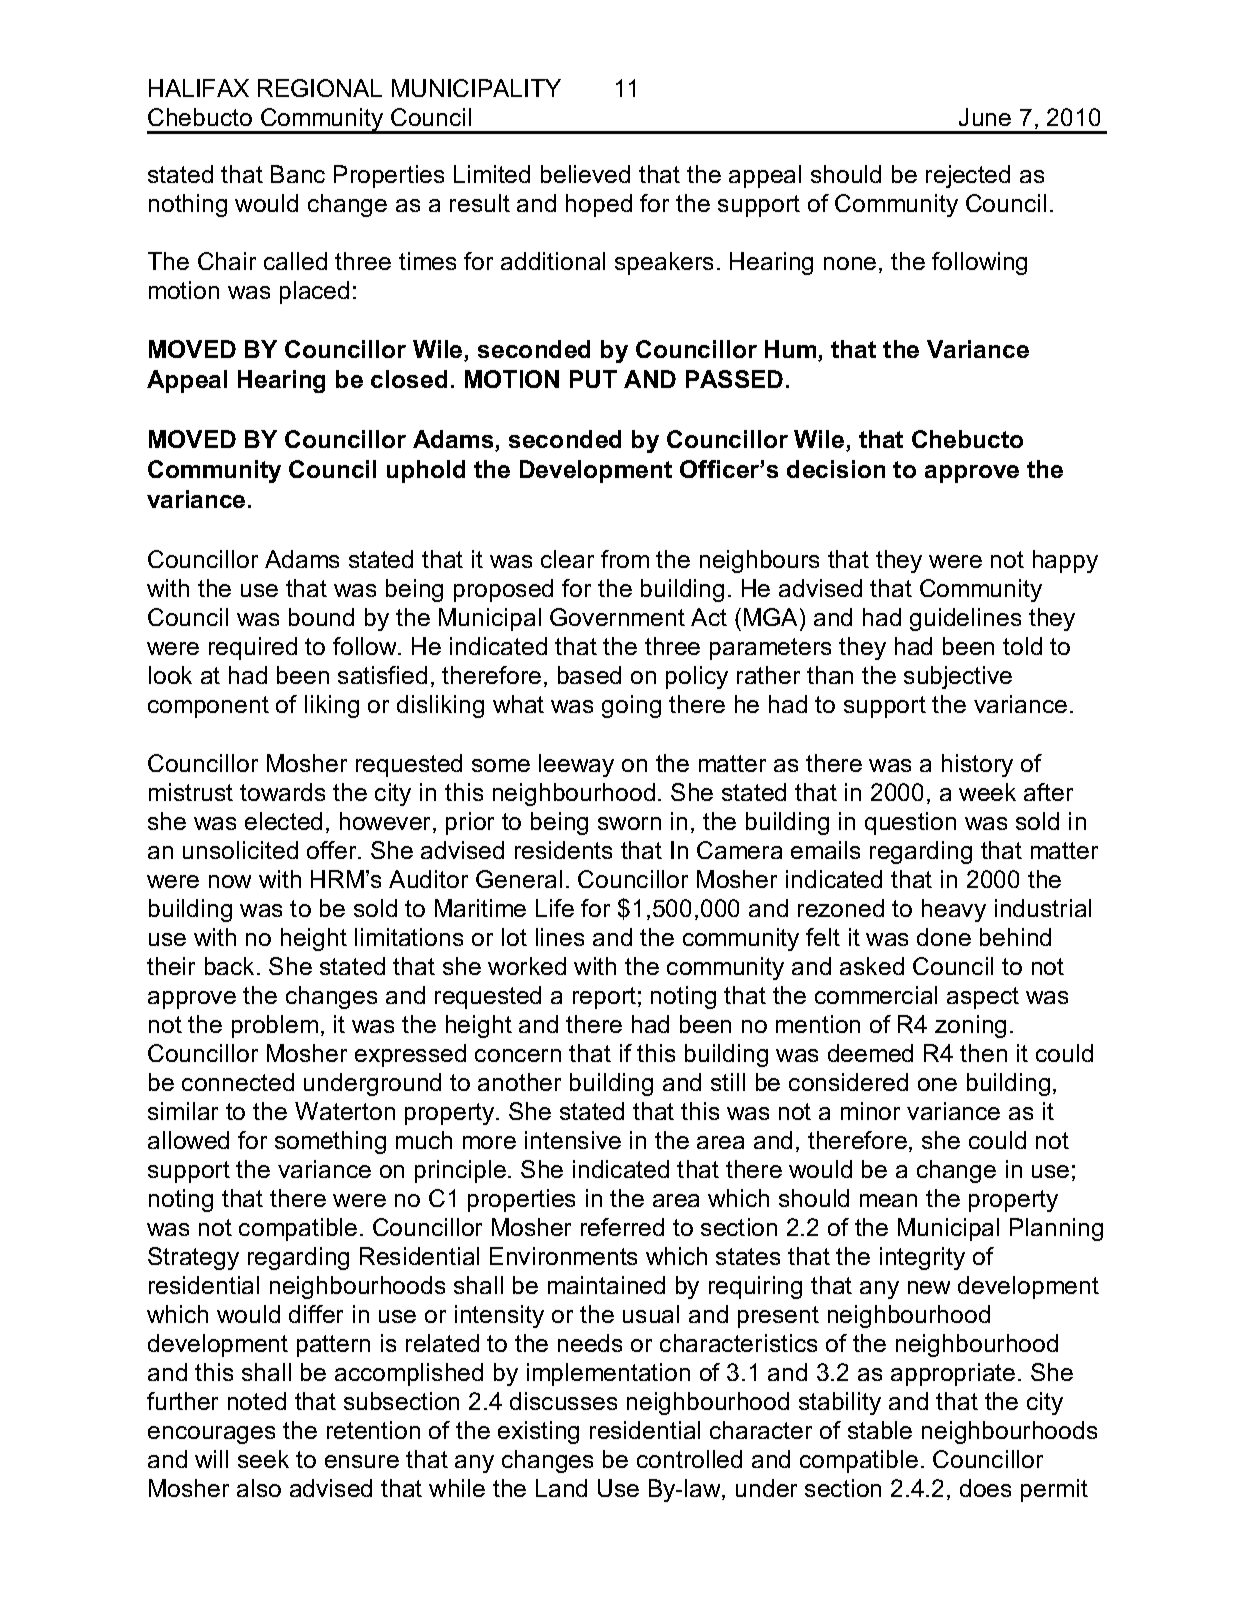  Describe the element at coordinates (573, 1140) in the screenshot. I see `intensive` at that location.
